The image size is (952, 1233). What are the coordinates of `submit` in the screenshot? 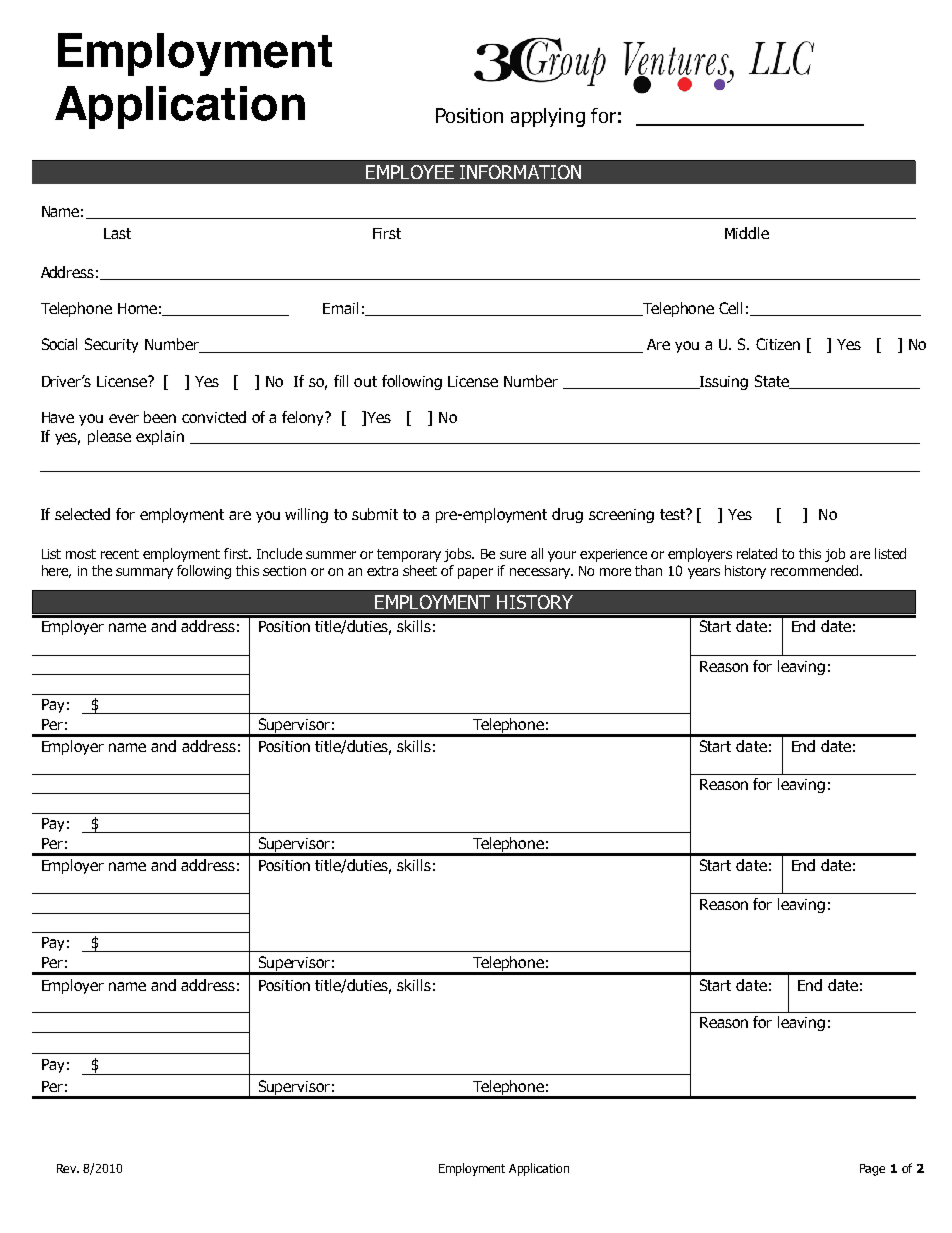 It's located at (375, 514).
